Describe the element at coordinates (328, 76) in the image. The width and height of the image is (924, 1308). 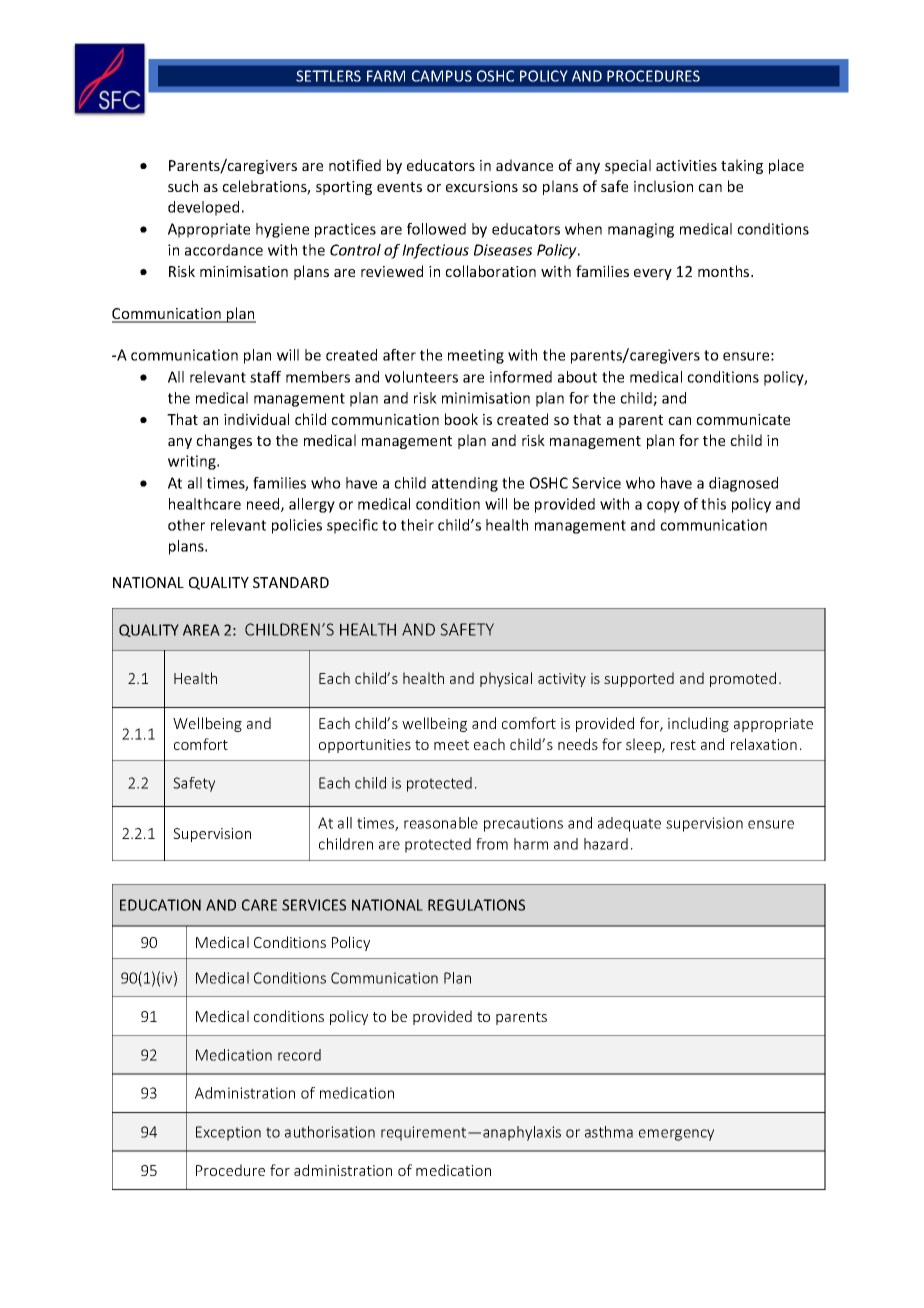
I see `SETTLERS` at that location.
